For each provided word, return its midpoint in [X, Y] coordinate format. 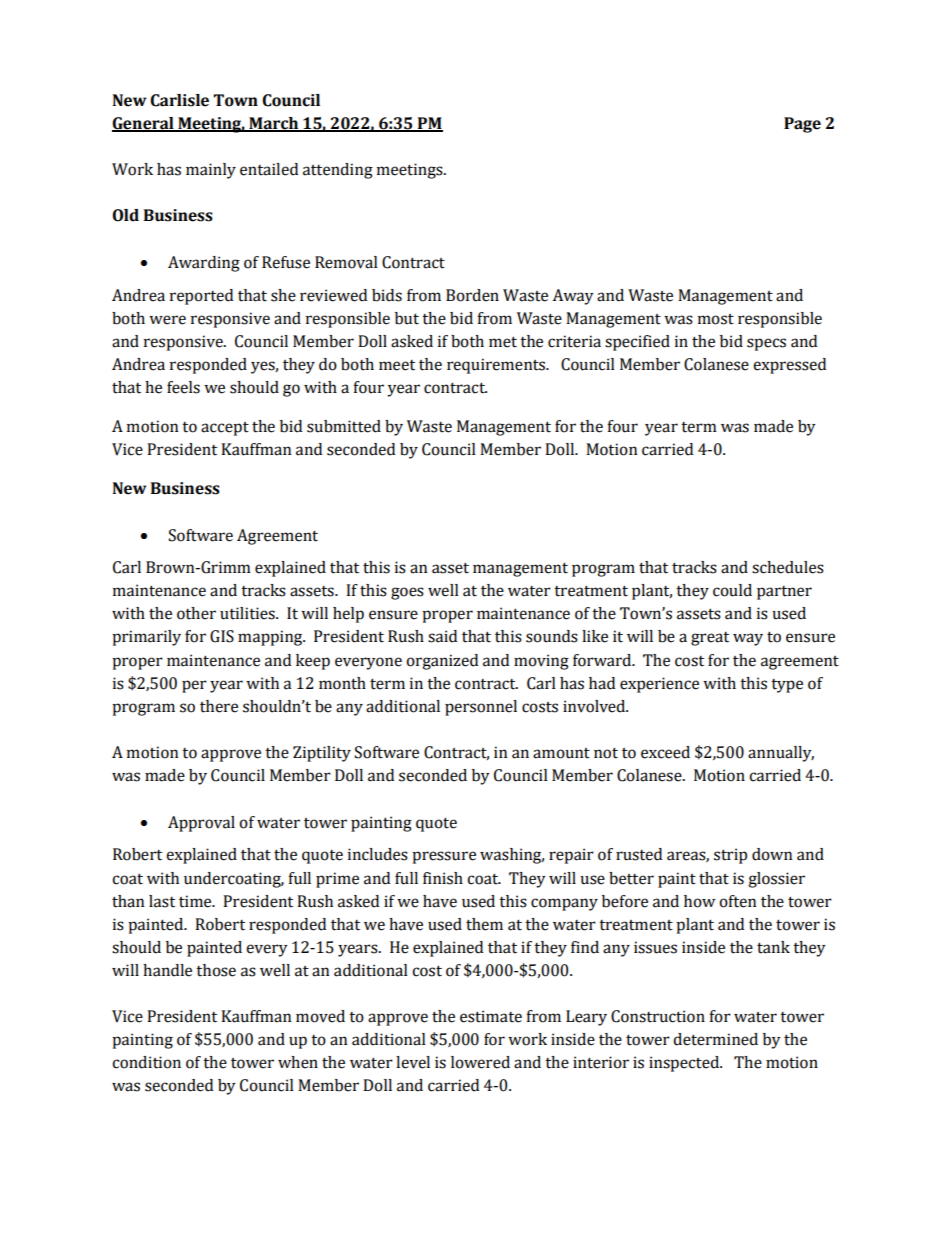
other [196, 613]
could [732, 590]
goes [407, 593]
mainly [211, 171]
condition [146, 1062]
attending [338, 171]
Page [802, 125]
